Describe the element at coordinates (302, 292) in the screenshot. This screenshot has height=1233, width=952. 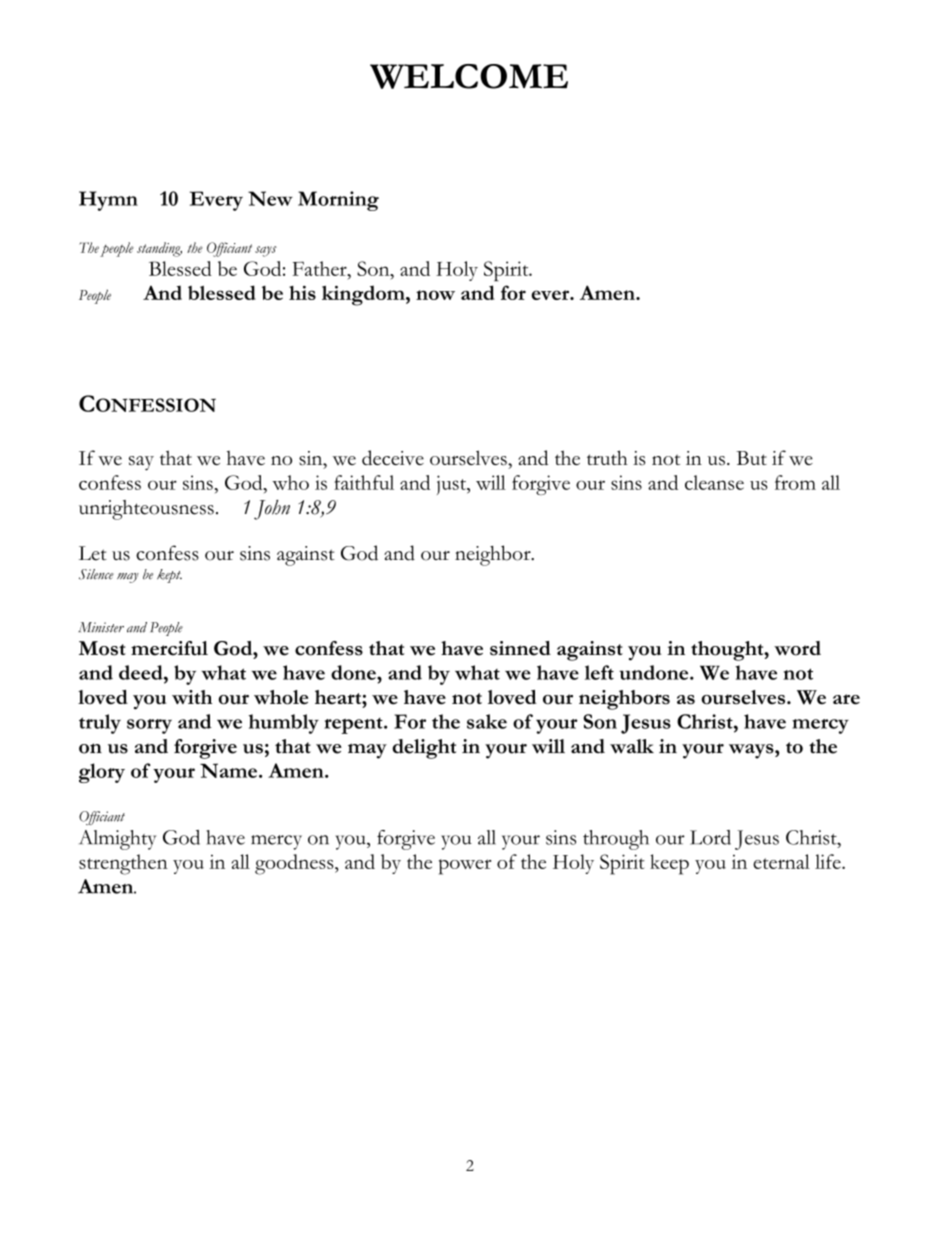
I see `his` at that location.
